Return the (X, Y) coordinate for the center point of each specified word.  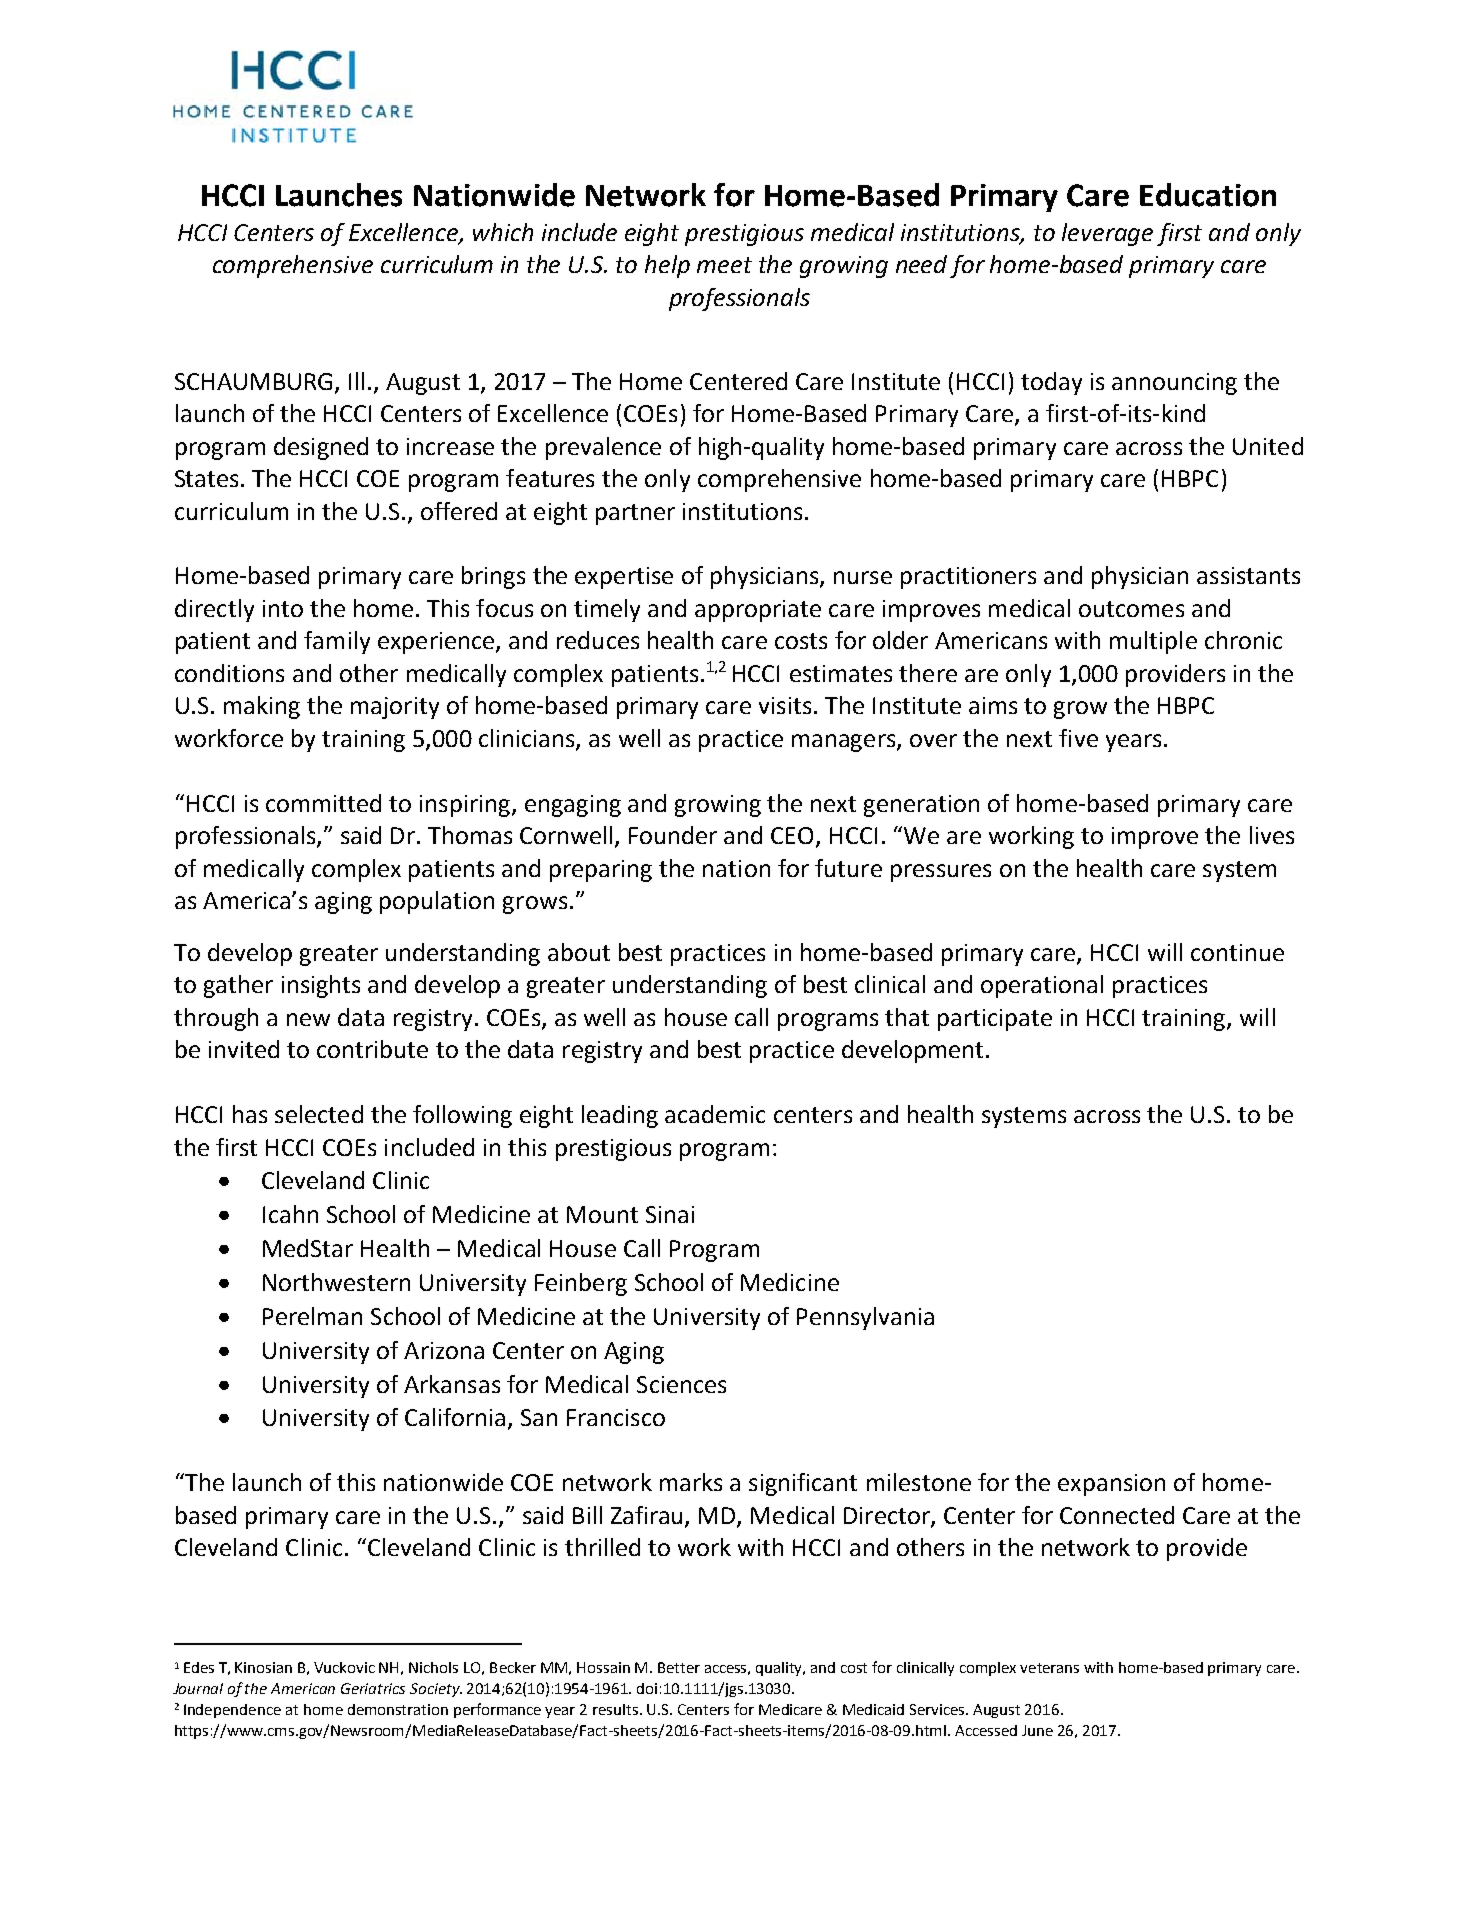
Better (679, 1667)
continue (1237, 952)
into (283, 608)
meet (724, 265)
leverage (1107, 234)
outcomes (1131, 609)
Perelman (312, 1316)
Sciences (681, 1384)
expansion (1111, 1485)
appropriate (758, 611)
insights (321, 986)
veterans (1049, 1668)
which (503, 232)
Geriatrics (373, 1688)
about (579, 952)
